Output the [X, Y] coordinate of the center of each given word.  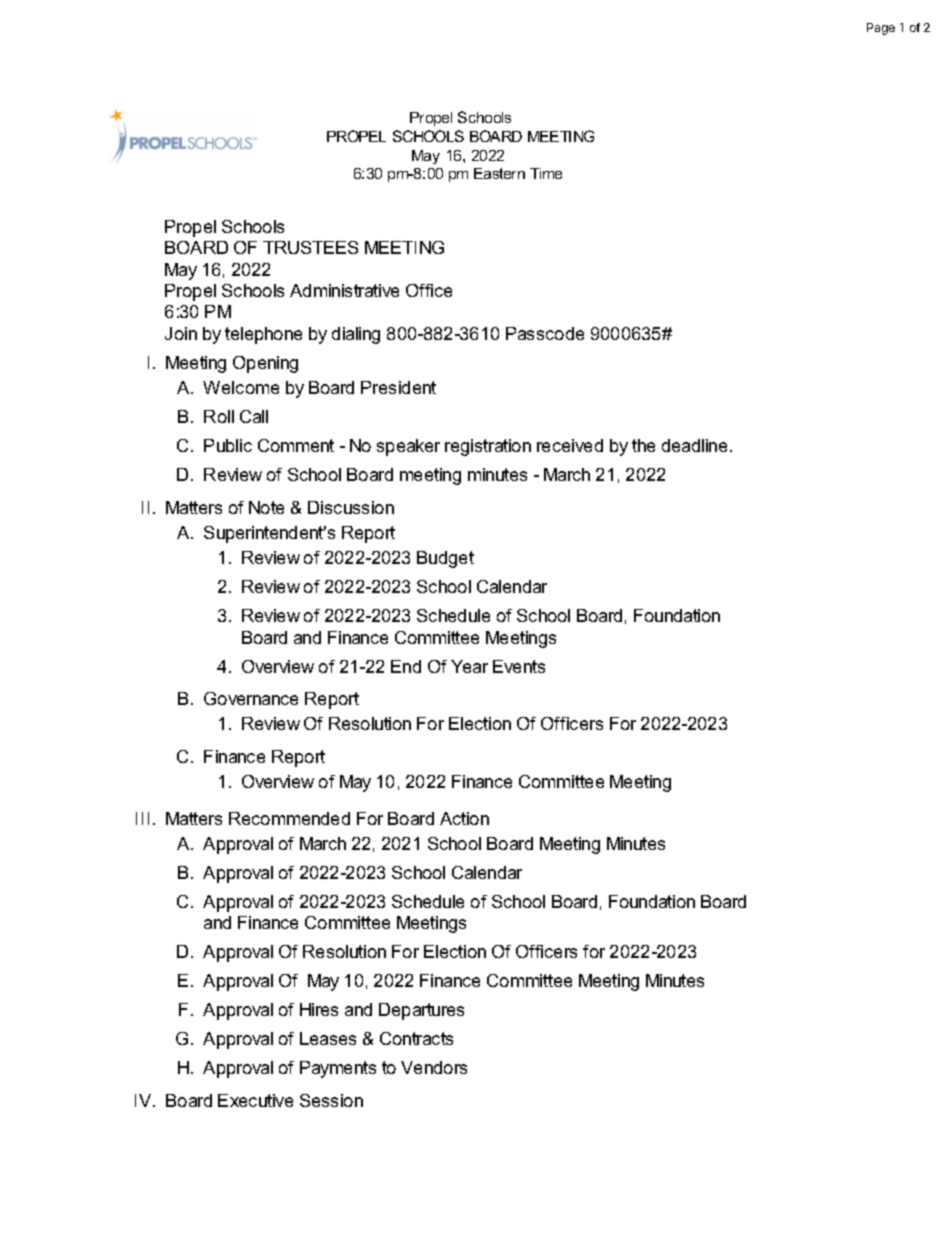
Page [881, 29]
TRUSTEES [310, 247]
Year [469, 666]
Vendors [434, 1067]
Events [519, 666]
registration [488, 447]
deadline [694, 445]
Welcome [241, 387]
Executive [255, 1100]
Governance [251, 698]
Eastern [499, 173]
